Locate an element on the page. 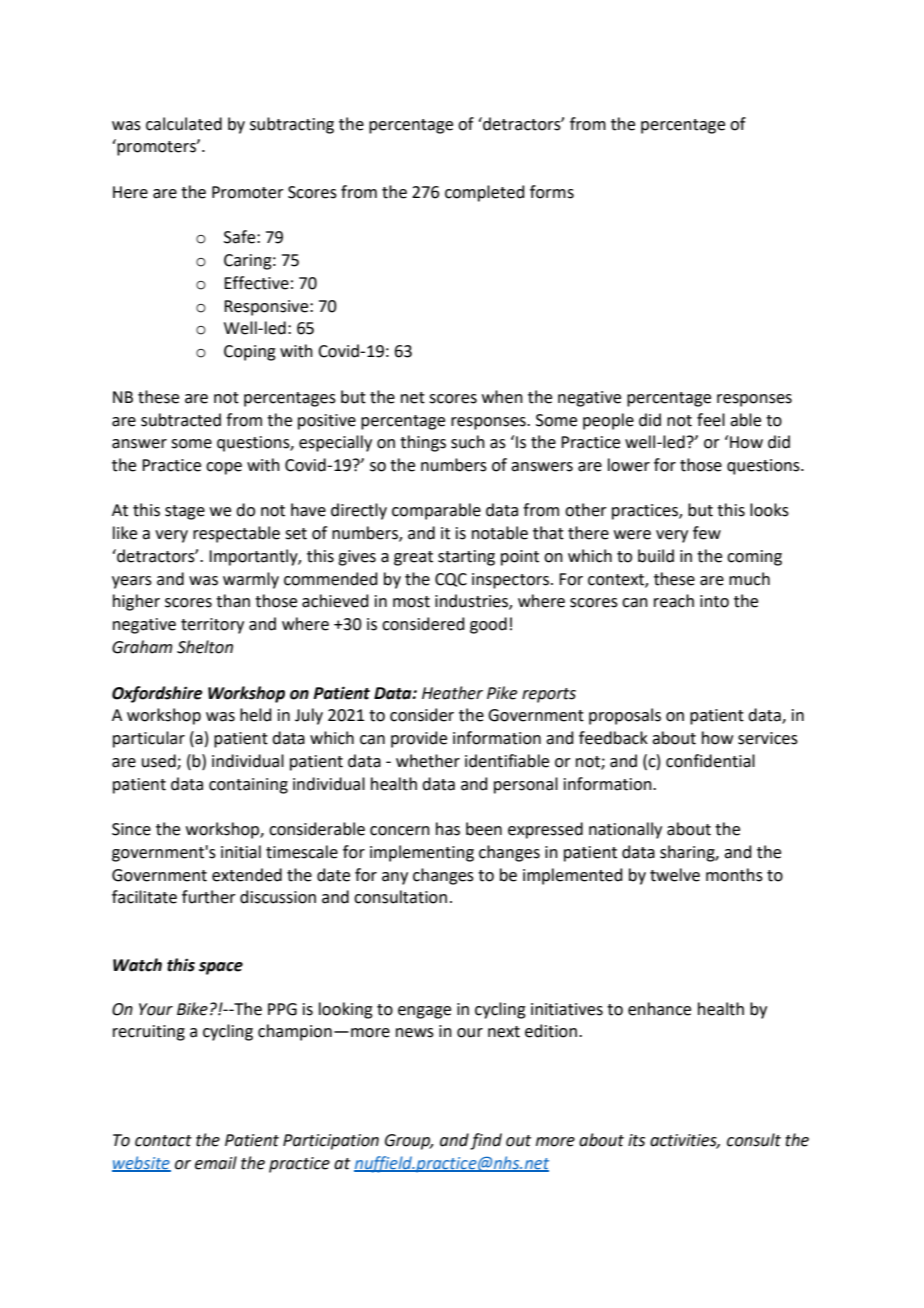  lower is located at coordinates (629, 465).
